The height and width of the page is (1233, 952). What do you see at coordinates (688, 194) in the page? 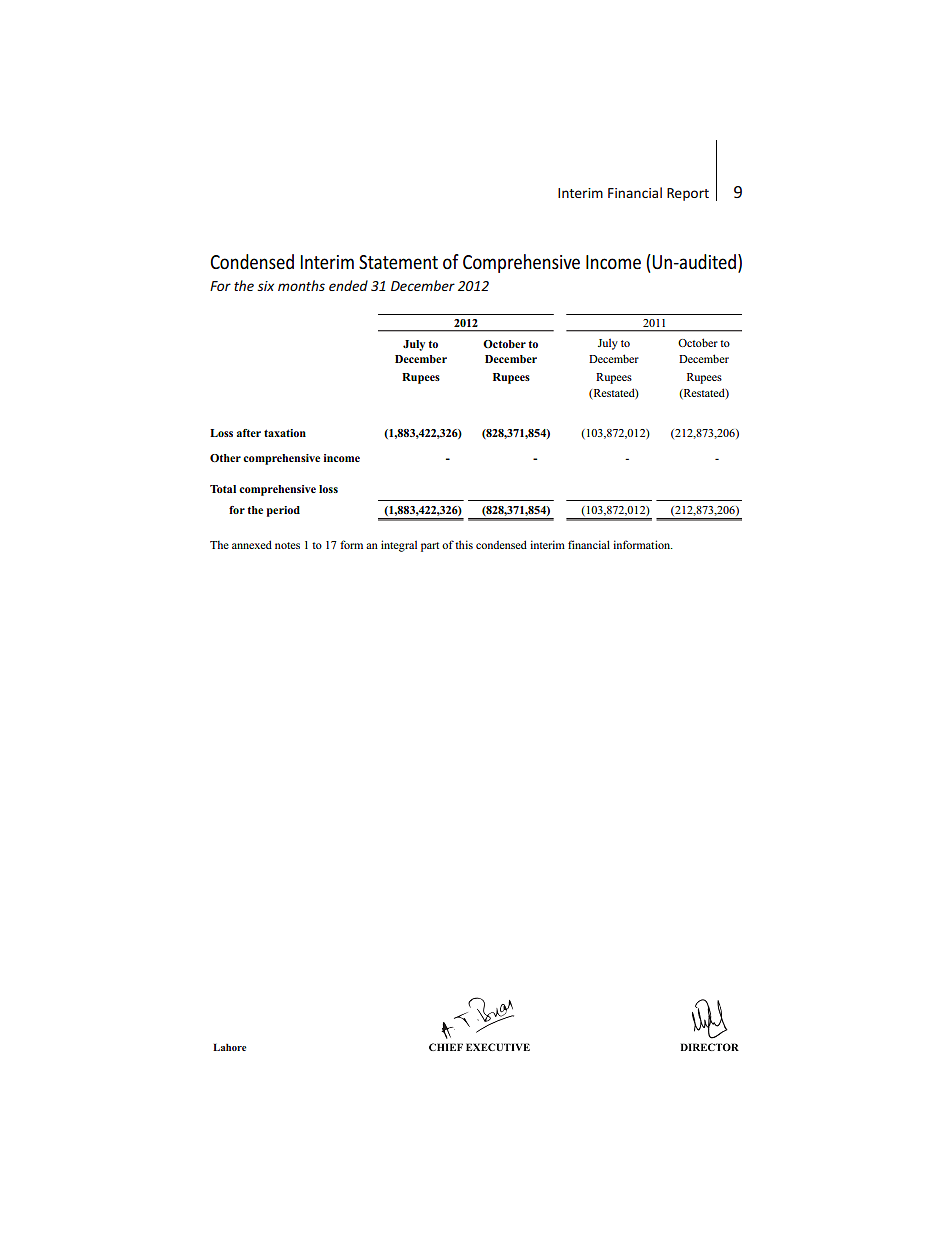
I see `Report` at bounding box center [688, 194].
